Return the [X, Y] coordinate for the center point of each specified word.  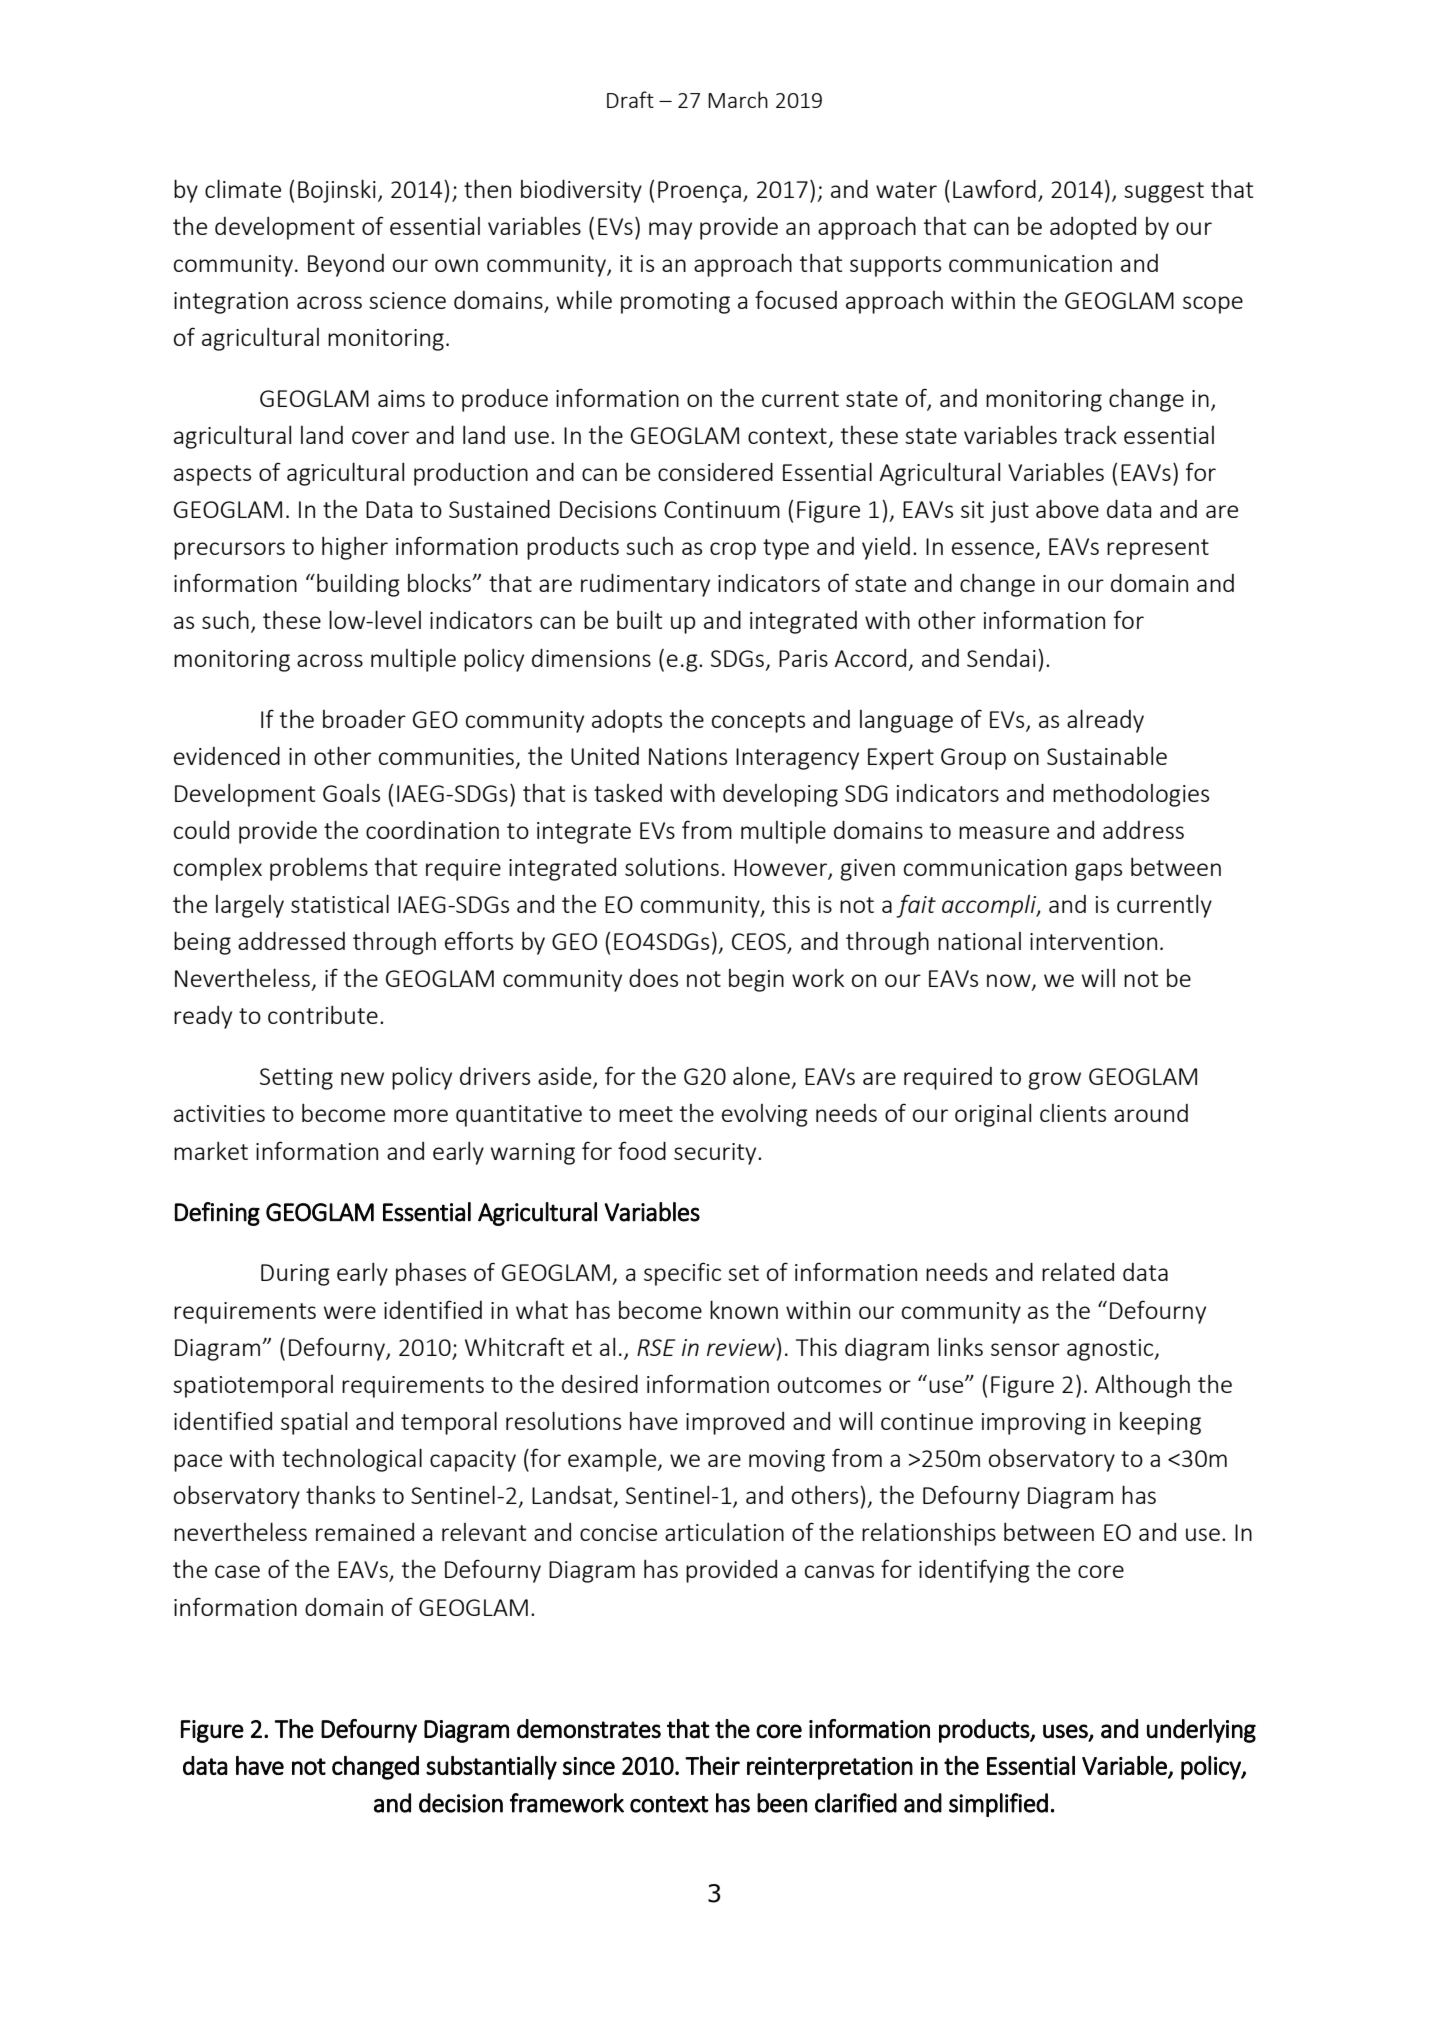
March [738, 99]
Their [712, 1765]
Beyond [346, 265]
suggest [1164, 192]
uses [1066, 1732]
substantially [491, 1768]
